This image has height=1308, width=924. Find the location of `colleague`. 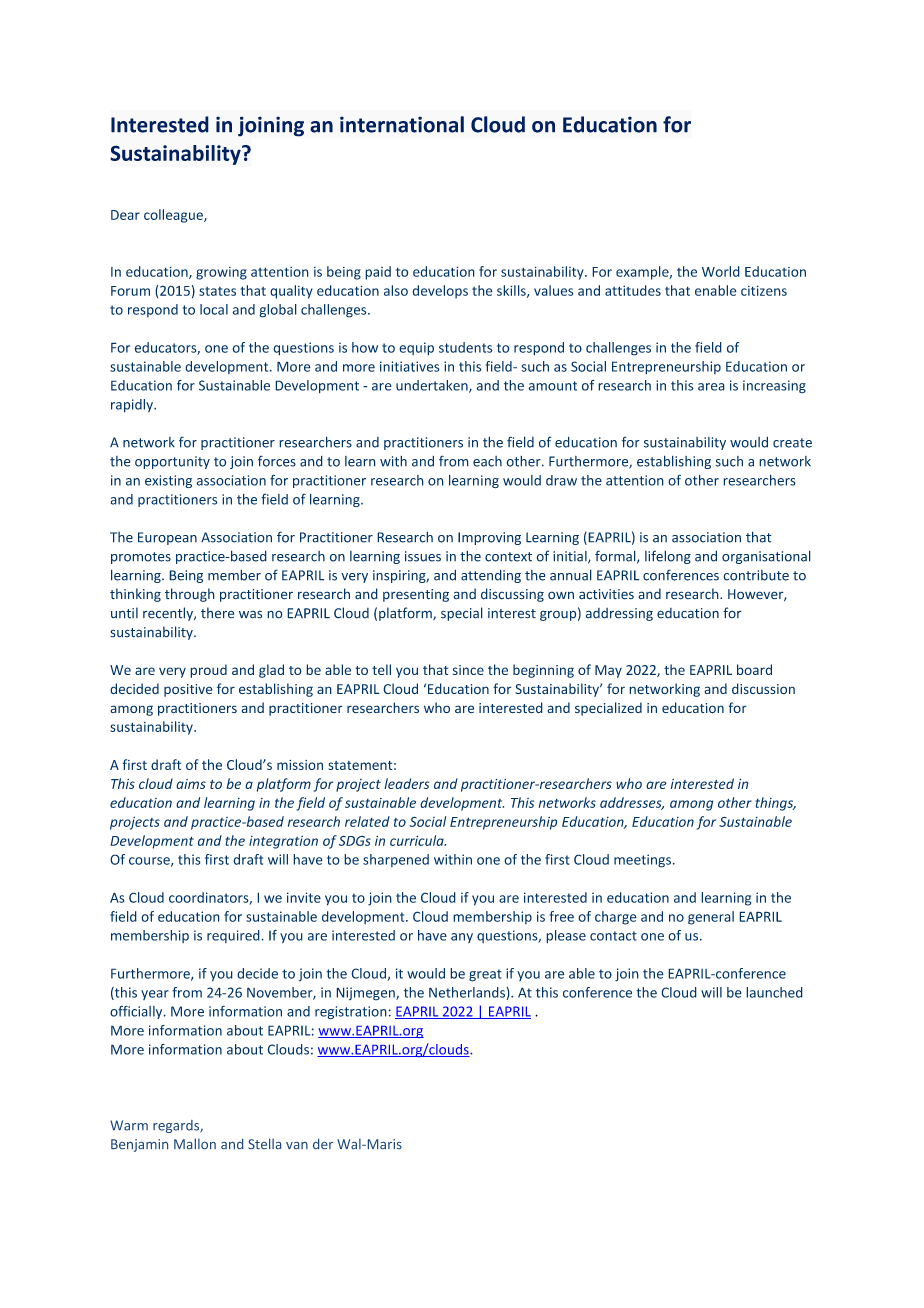

colleague is located at coordinates (174, 216).
